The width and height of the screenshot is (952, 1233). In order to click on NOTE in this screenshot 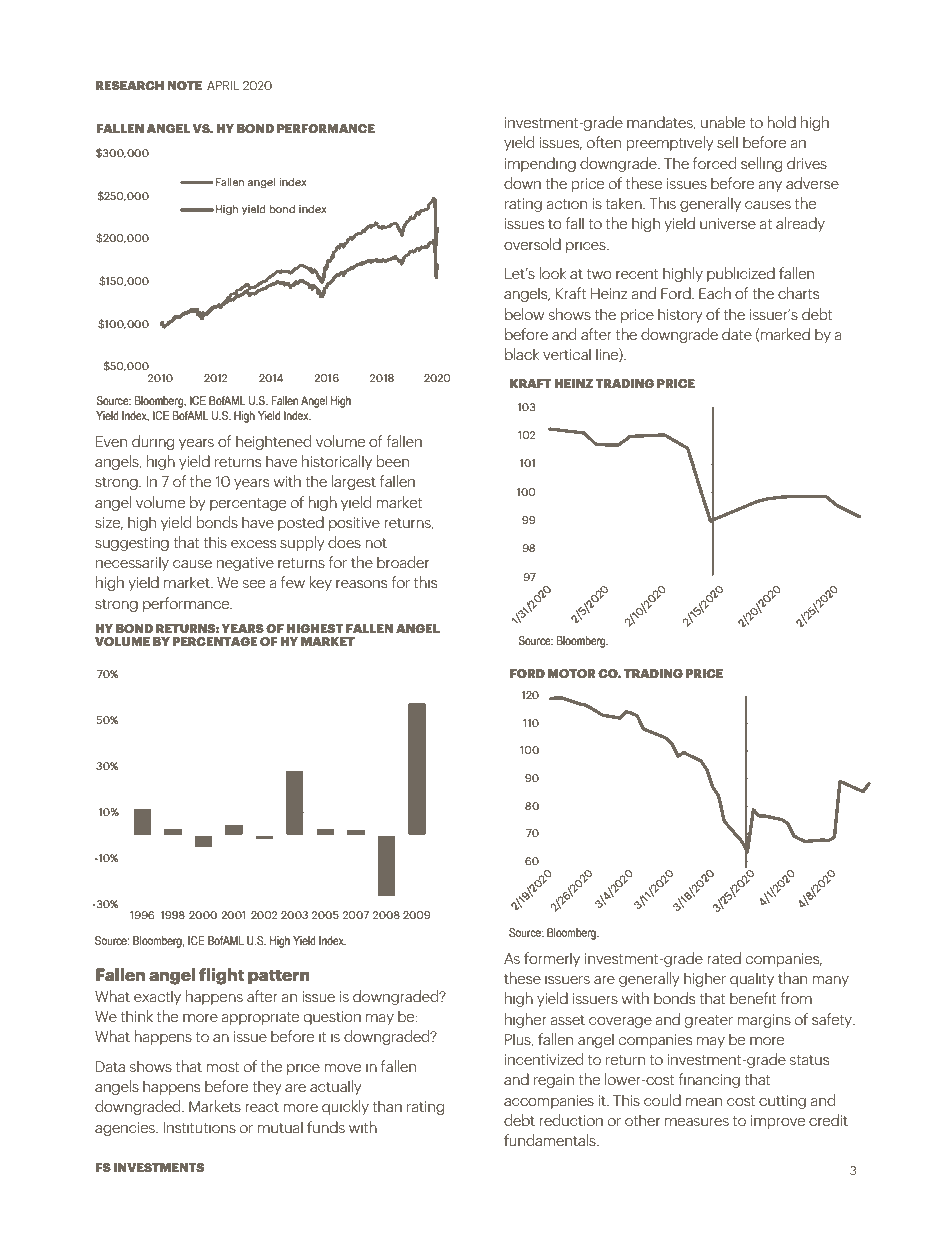, I will do `click(184, 85)`.
